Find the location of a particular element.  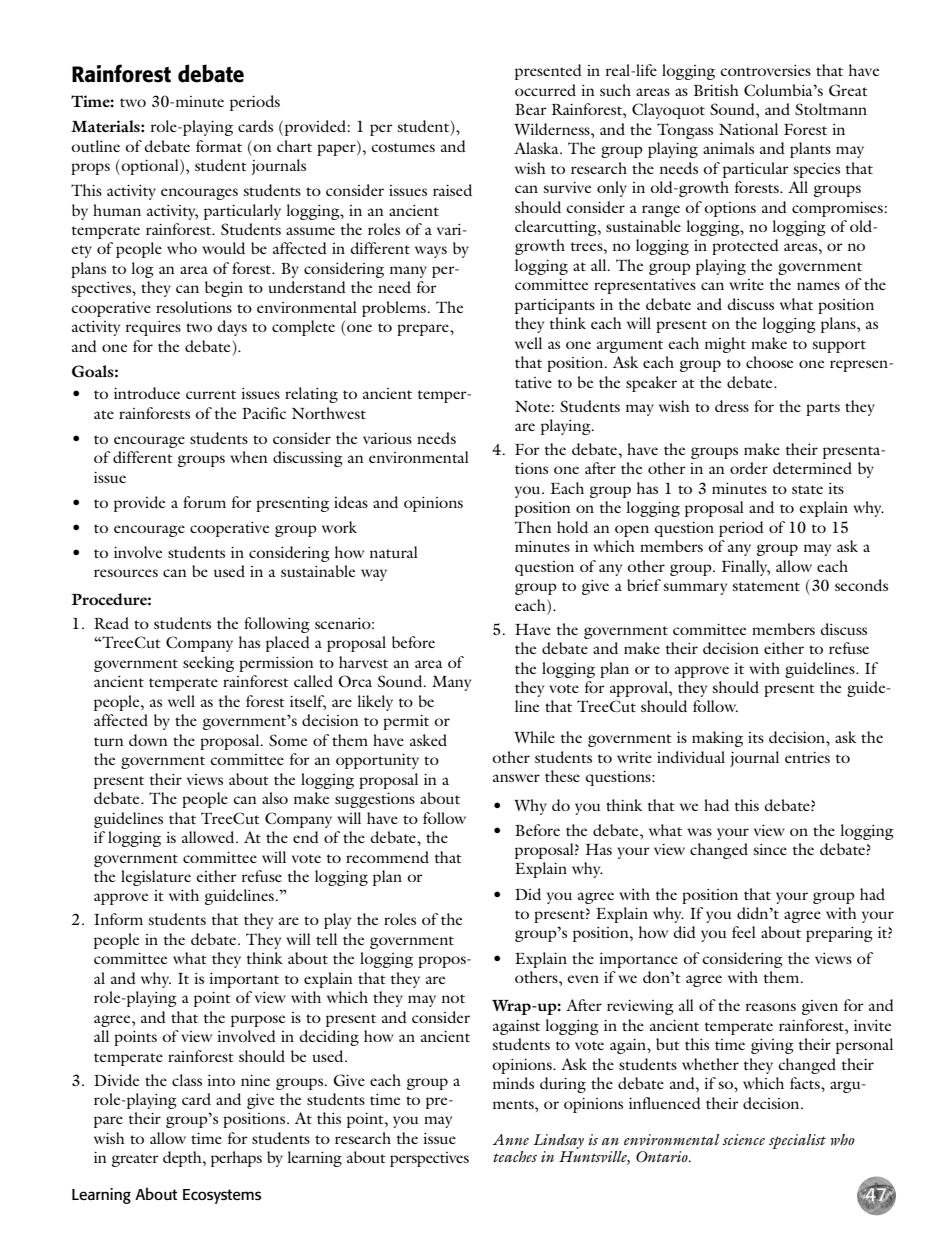

format is located at coordinates (219, 146).
